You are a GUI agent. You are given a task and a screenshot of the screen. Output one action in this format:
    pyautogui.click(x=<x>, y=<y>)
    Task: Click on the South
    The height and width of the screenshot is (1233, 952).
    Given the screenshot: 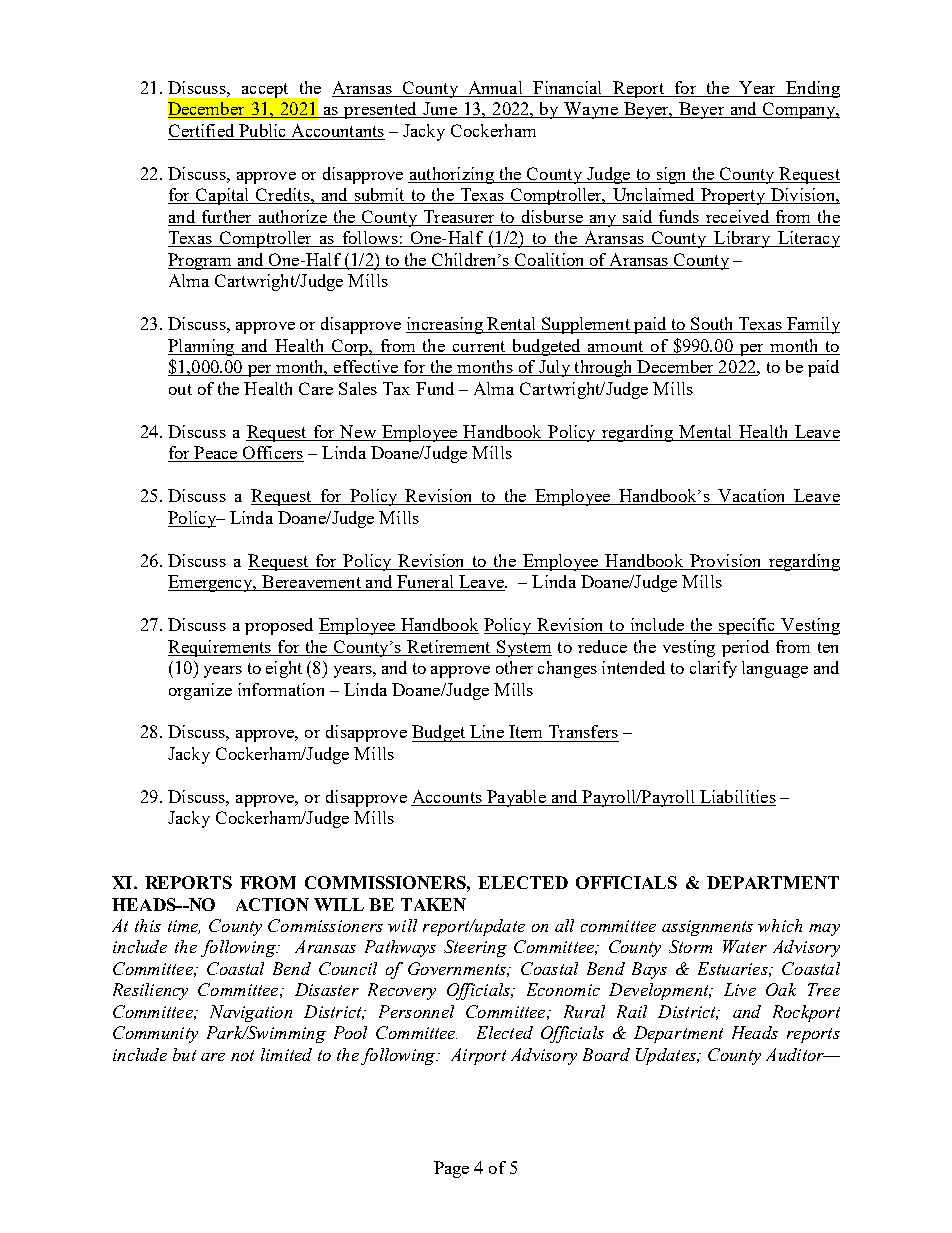 What is the action you would take?
    pyautogui.click(x=712, y=325)
